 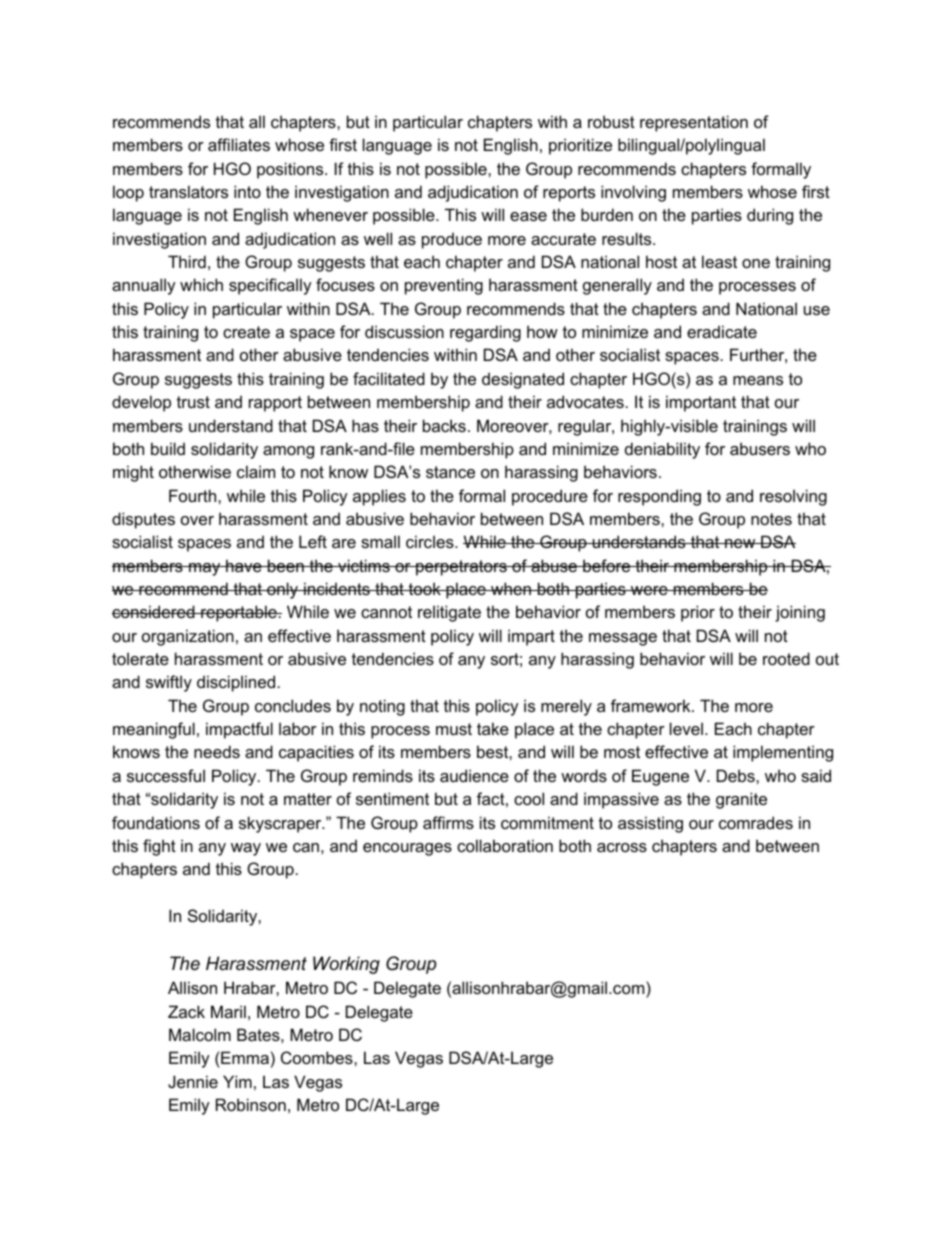 What do you see at coordinates (800, 613) in the page?
I see `joining` at bounding box center [800, 613].
